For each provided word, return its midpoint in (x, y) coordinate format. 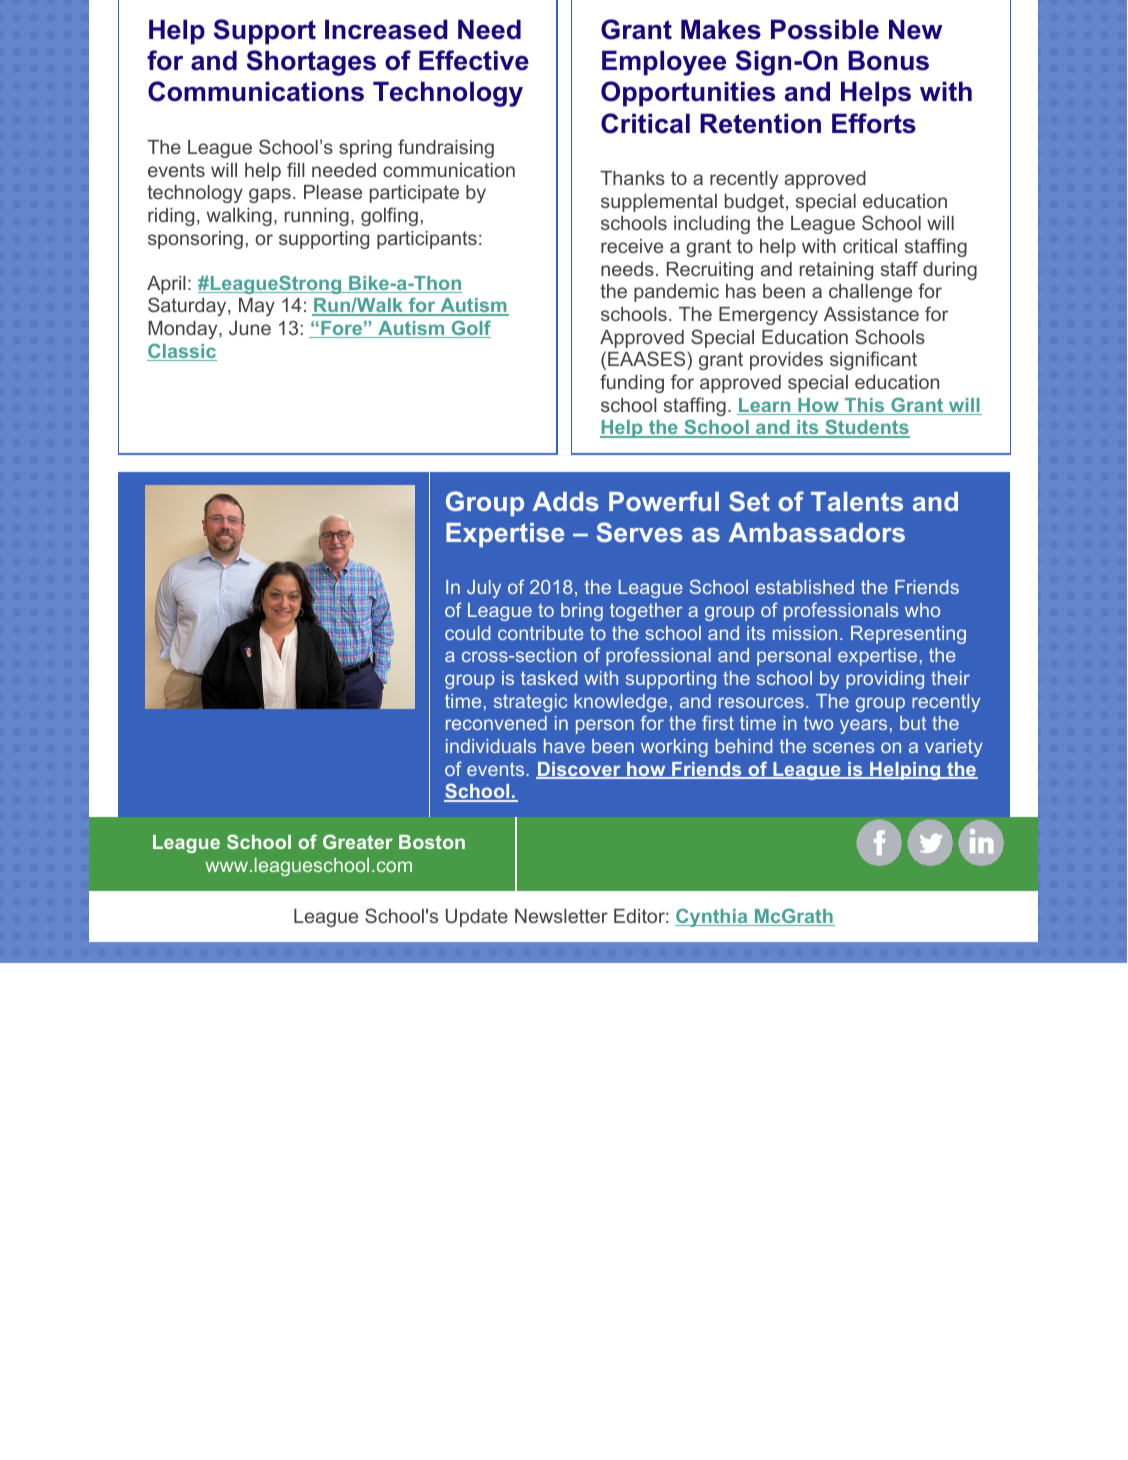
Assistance (871, 314)
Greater (358, 841)
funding (632, 383)
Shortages (311, 63)
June (250, 328)
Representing (908, 635)
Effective (474, 60)
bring (582, 612)
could (467, 633)
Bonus (888, 60)
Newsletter (561, 916)
